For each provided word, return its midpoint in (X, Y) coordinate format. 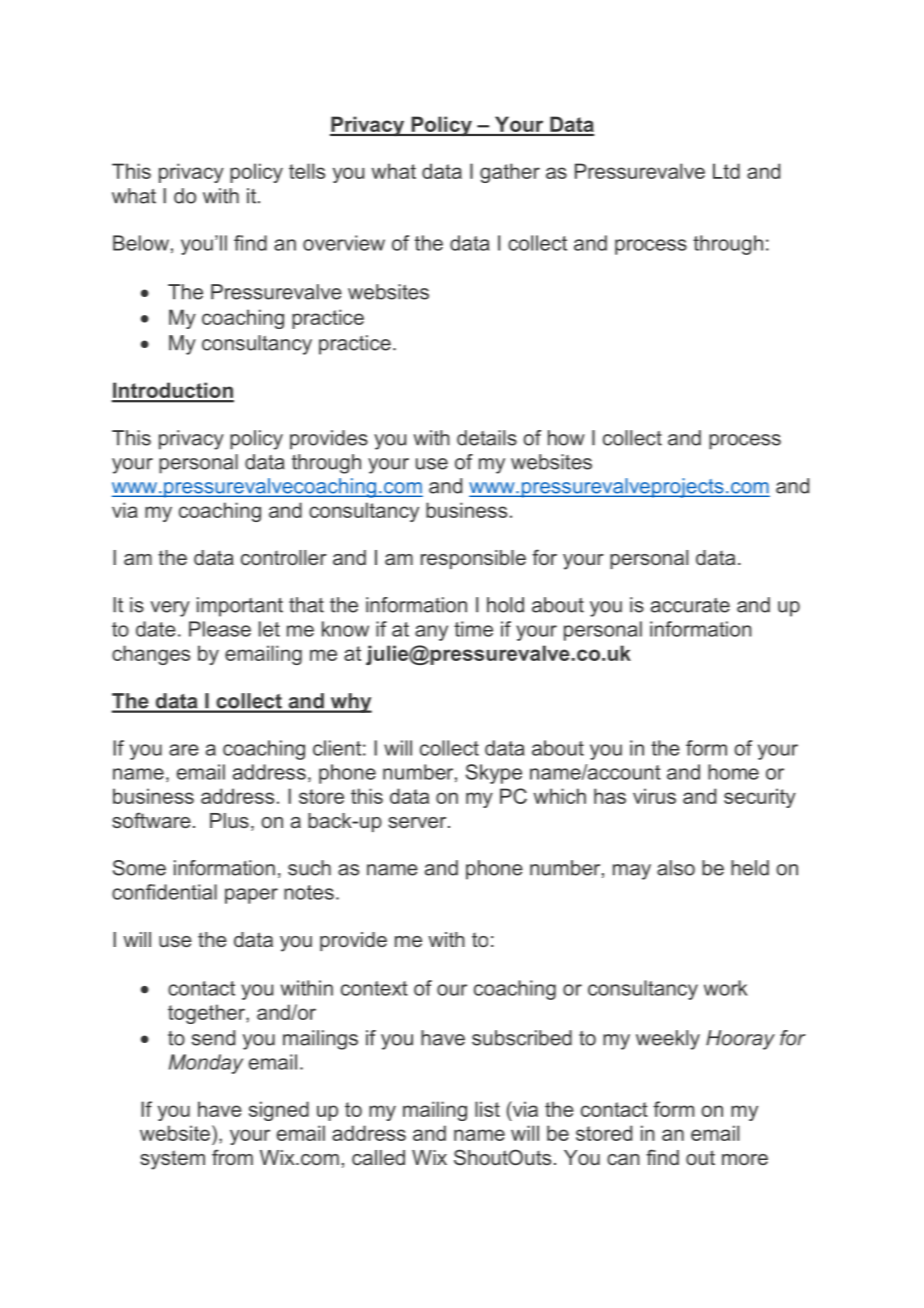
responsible (473, 559)
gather (510, 173)
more (745, 1159)
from (232, 1157)
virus (654, 796)
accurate (690, 605)
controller (284, 557)
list (487, 1109)
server (418, 822)
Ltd (726, 171)
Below (141, 243)
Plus (229, 820)
